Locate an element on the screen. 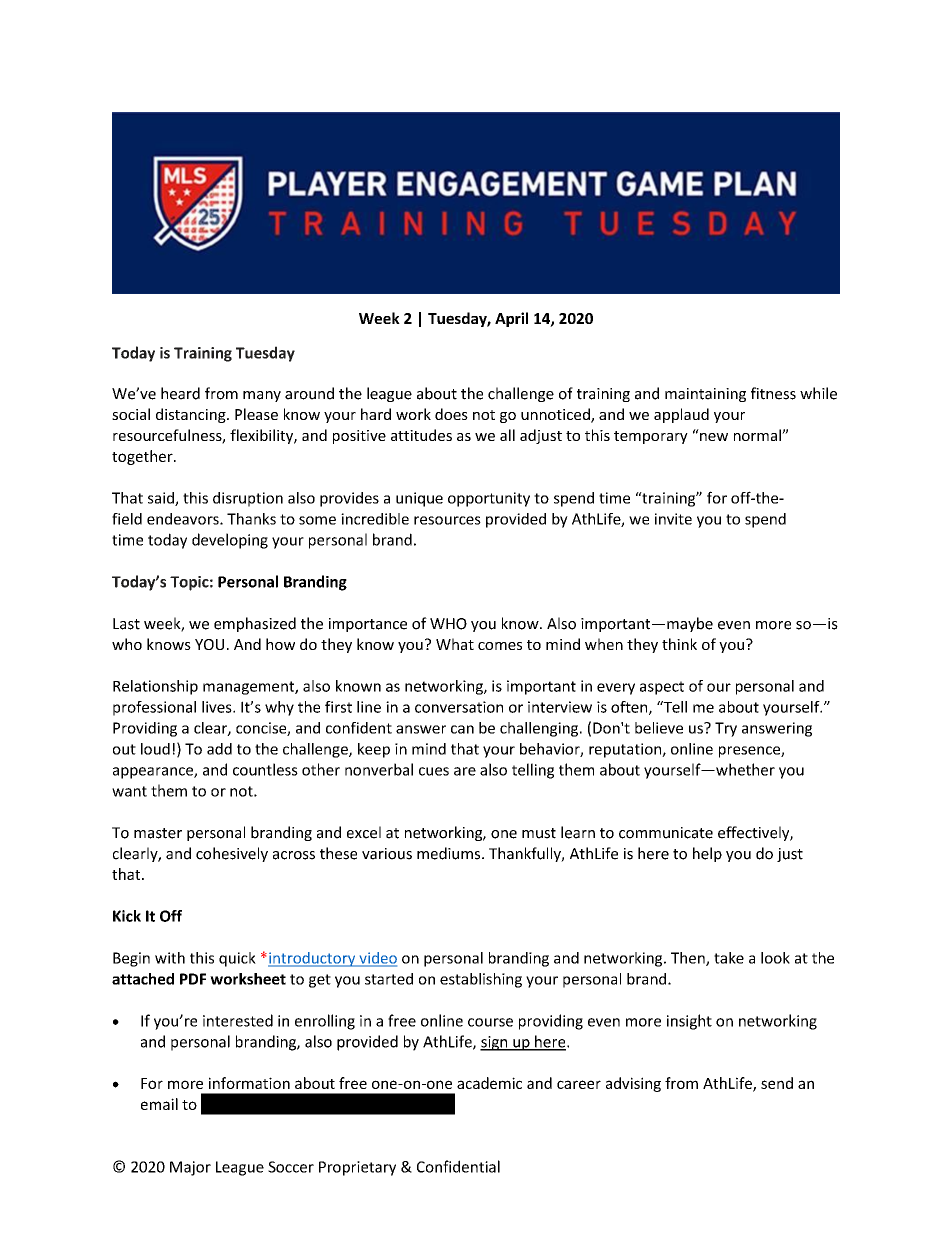  invite is located at coordinates (673, 519).
